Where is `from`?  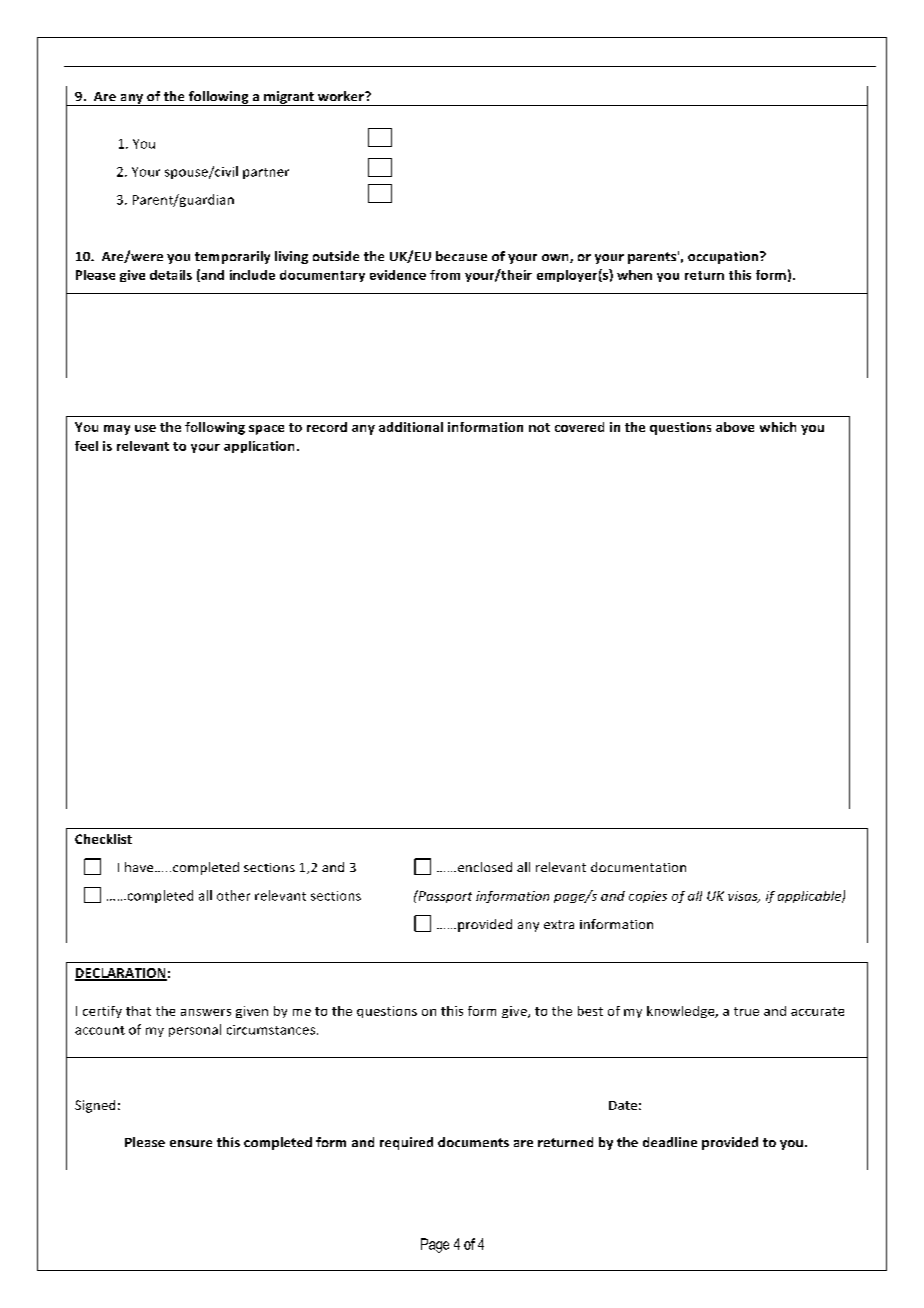
from is located at coordinates (445, 275).
